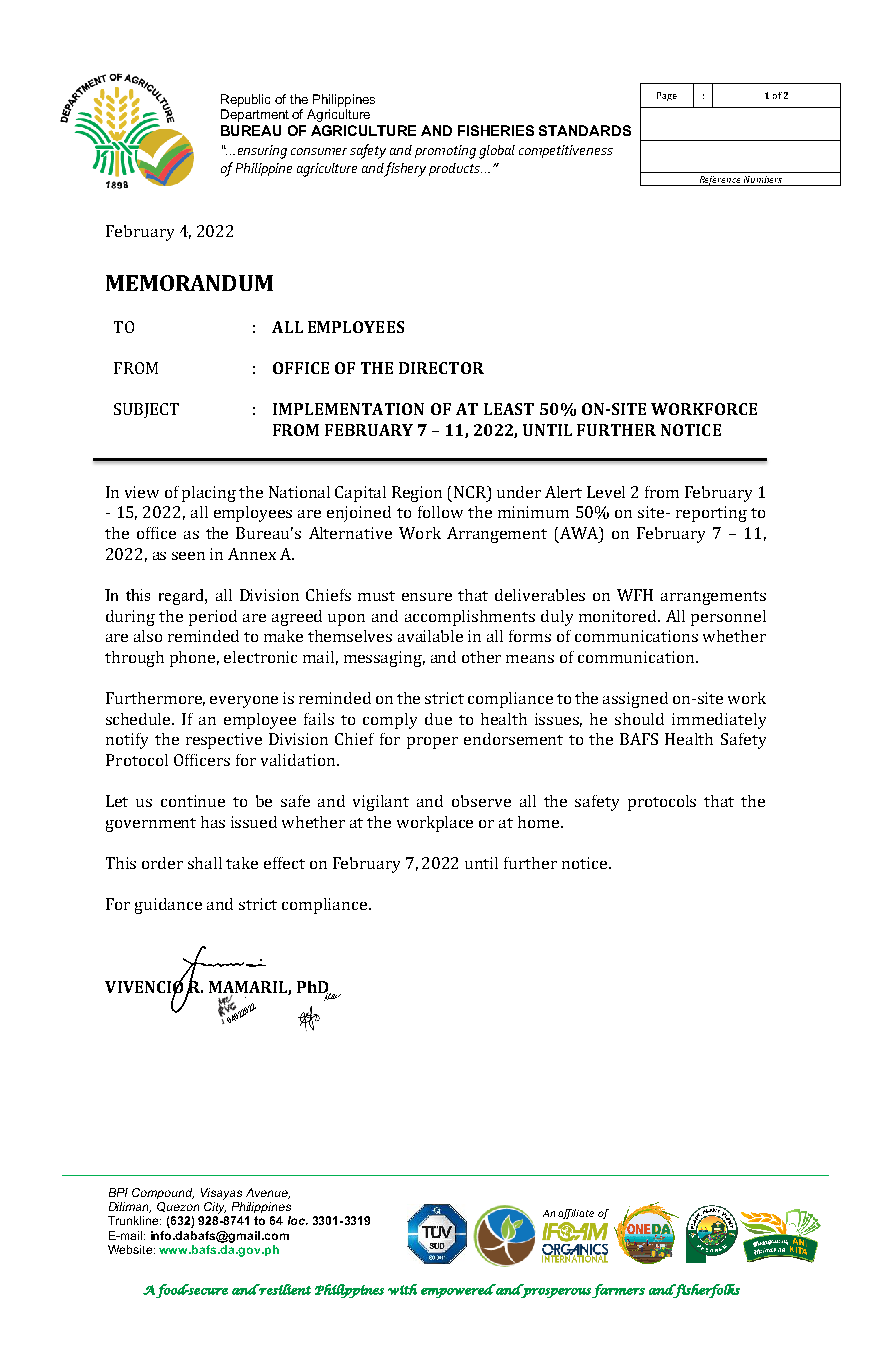 This screenshot has height=1372, width=872. What do you see at coordinates (205, 863) in the screenshot?
I see `shall` at bounding box center [205, 863].
